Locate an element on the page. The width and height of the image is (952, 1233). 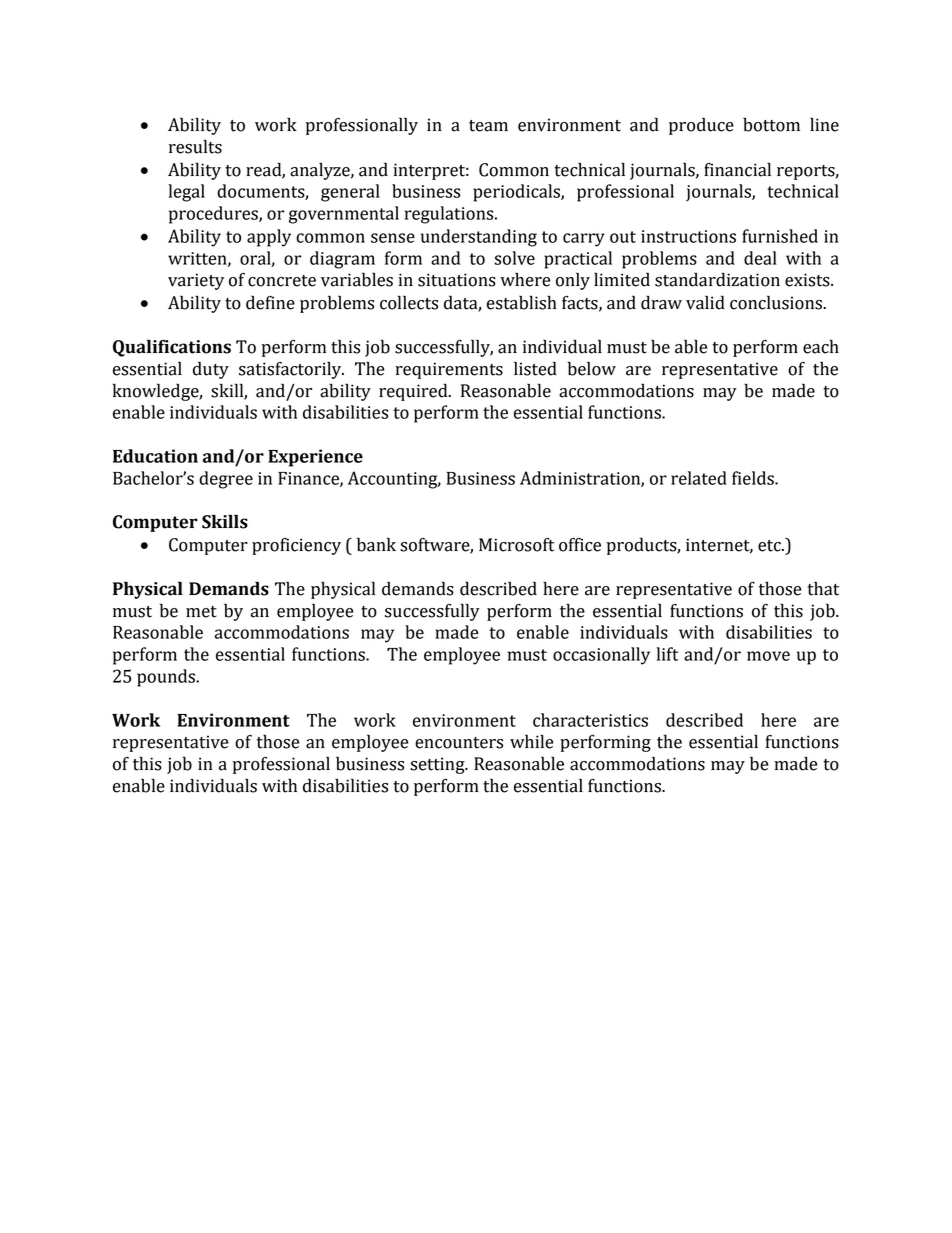
degree is located at coordinates (226, 480).
